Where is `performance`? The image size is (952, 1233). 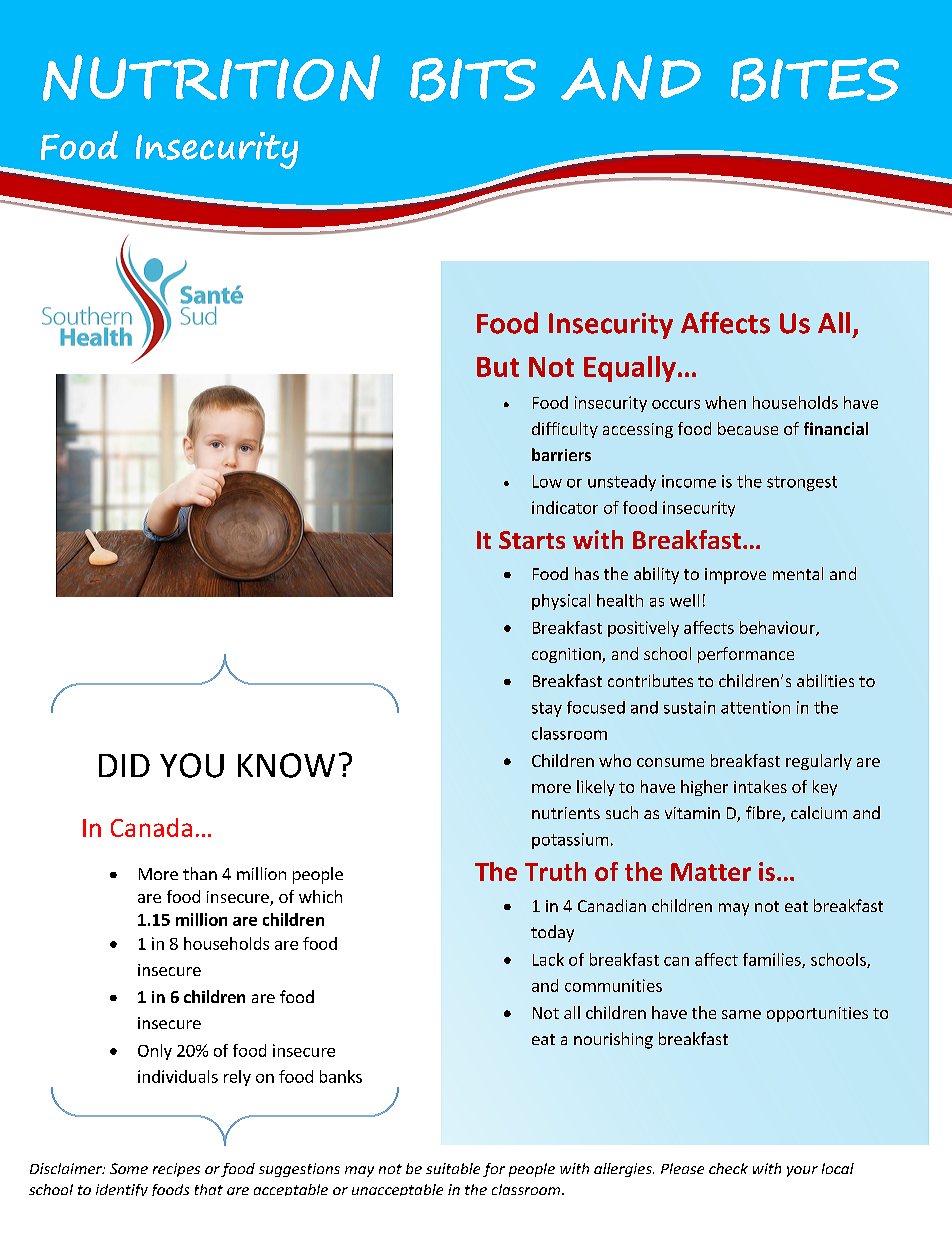 performance is located at coordinates (746, 655).
